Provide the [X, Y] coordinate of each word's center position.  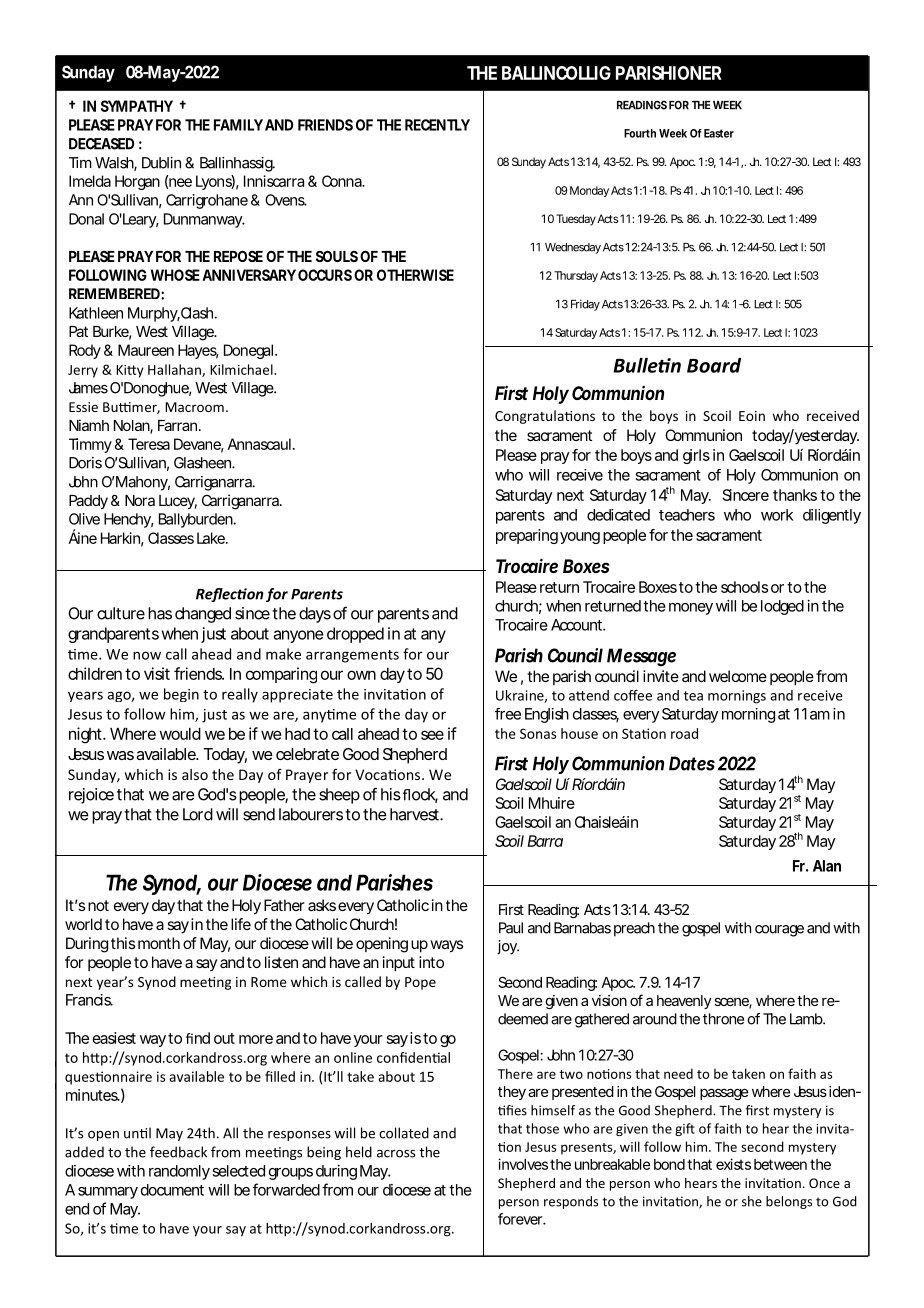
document [172, 1190]
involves [523, 1164]
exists [733, 1164]
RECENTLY [437, 125]
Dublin [161, 163]
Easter [719, 133]
